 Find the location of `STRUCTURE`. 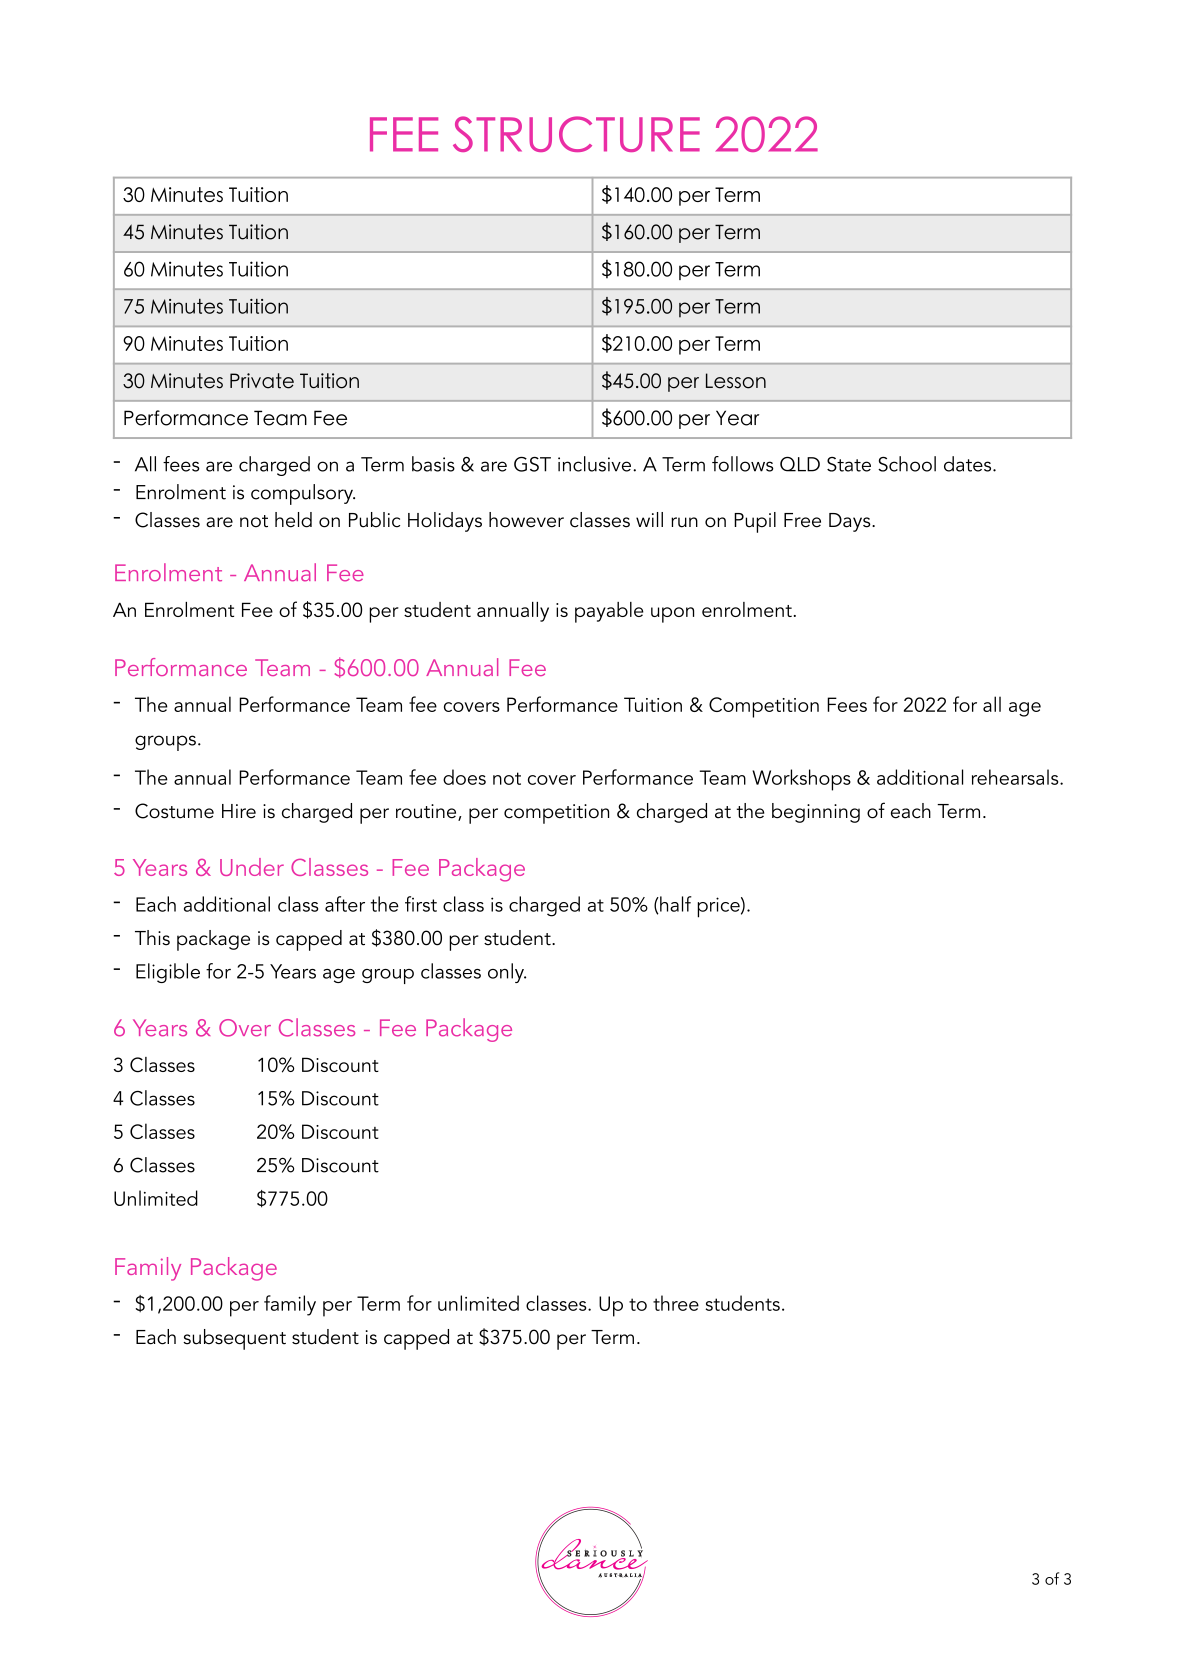

STRUCTURE is located at coordinates (576, 134).
